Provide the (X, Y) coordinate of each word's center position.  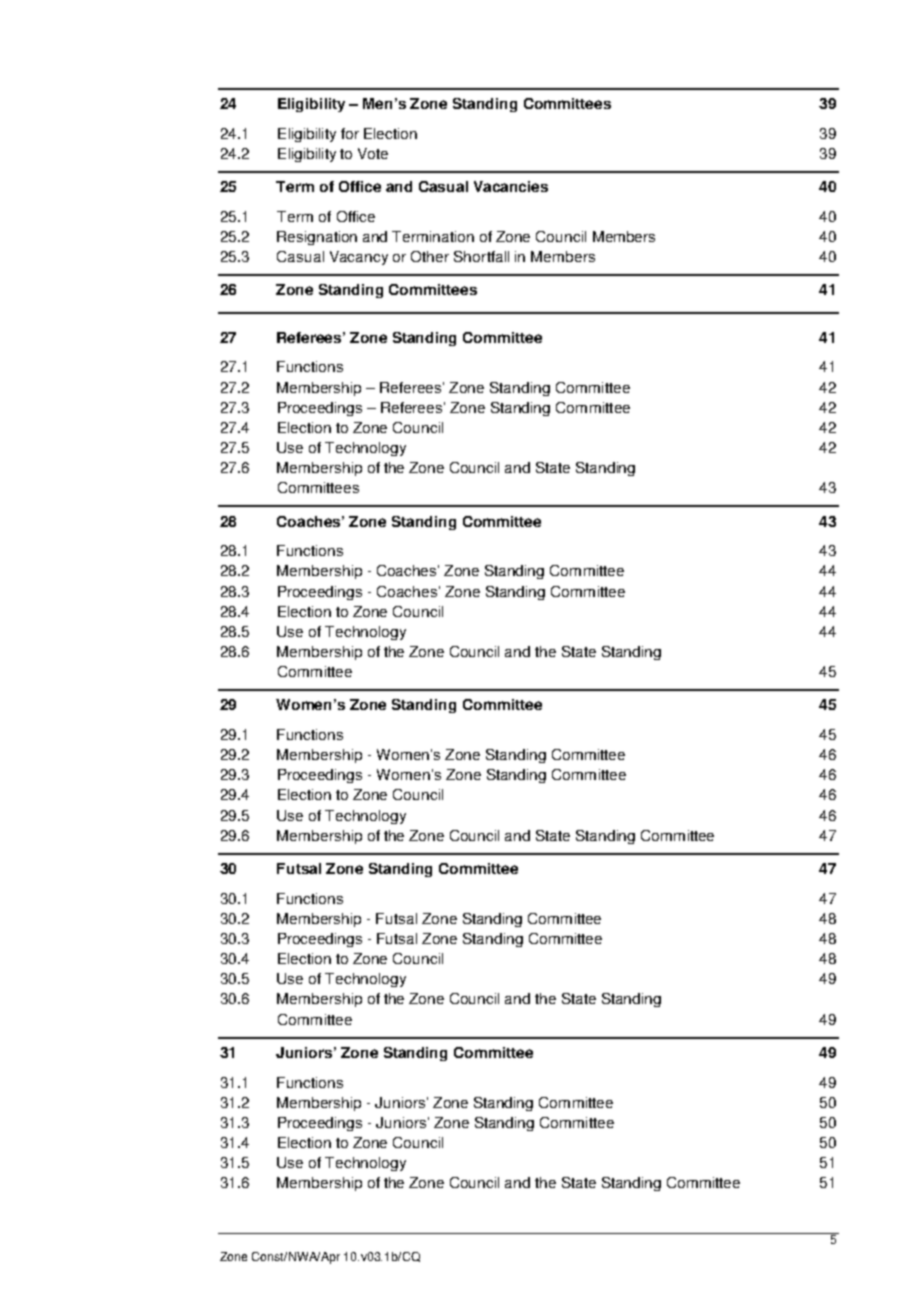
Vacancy (359, 258)
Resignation (317, 238)
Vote (373, 153)
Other (430, 256)
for (350, 133)
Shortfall (481, 256)
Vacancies (511, 186)
